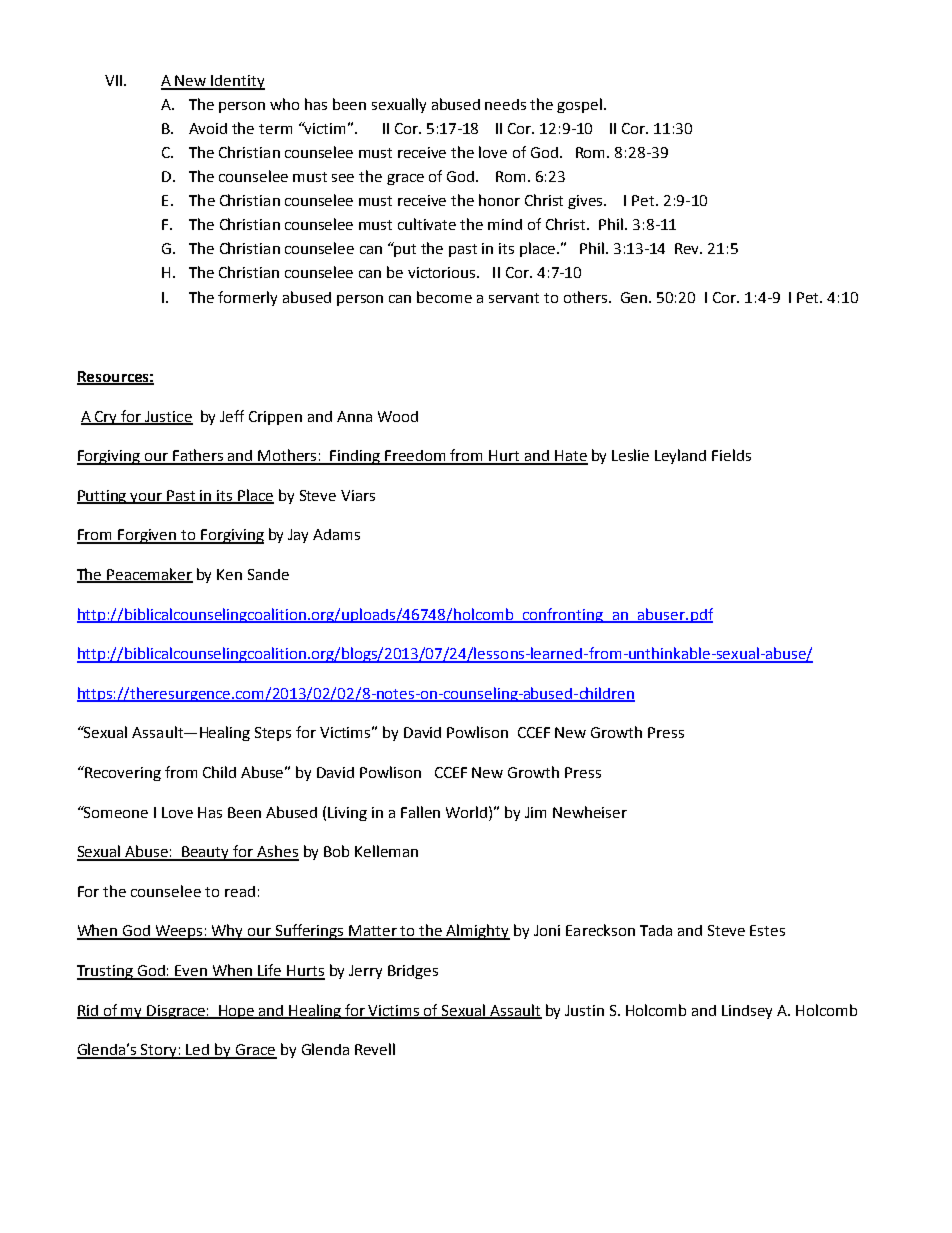 The height and width of the document is (1233, 952). What do you see at coordinates (168, 417) in the document?
I see `Justice` at bounding box center [168, 417].
